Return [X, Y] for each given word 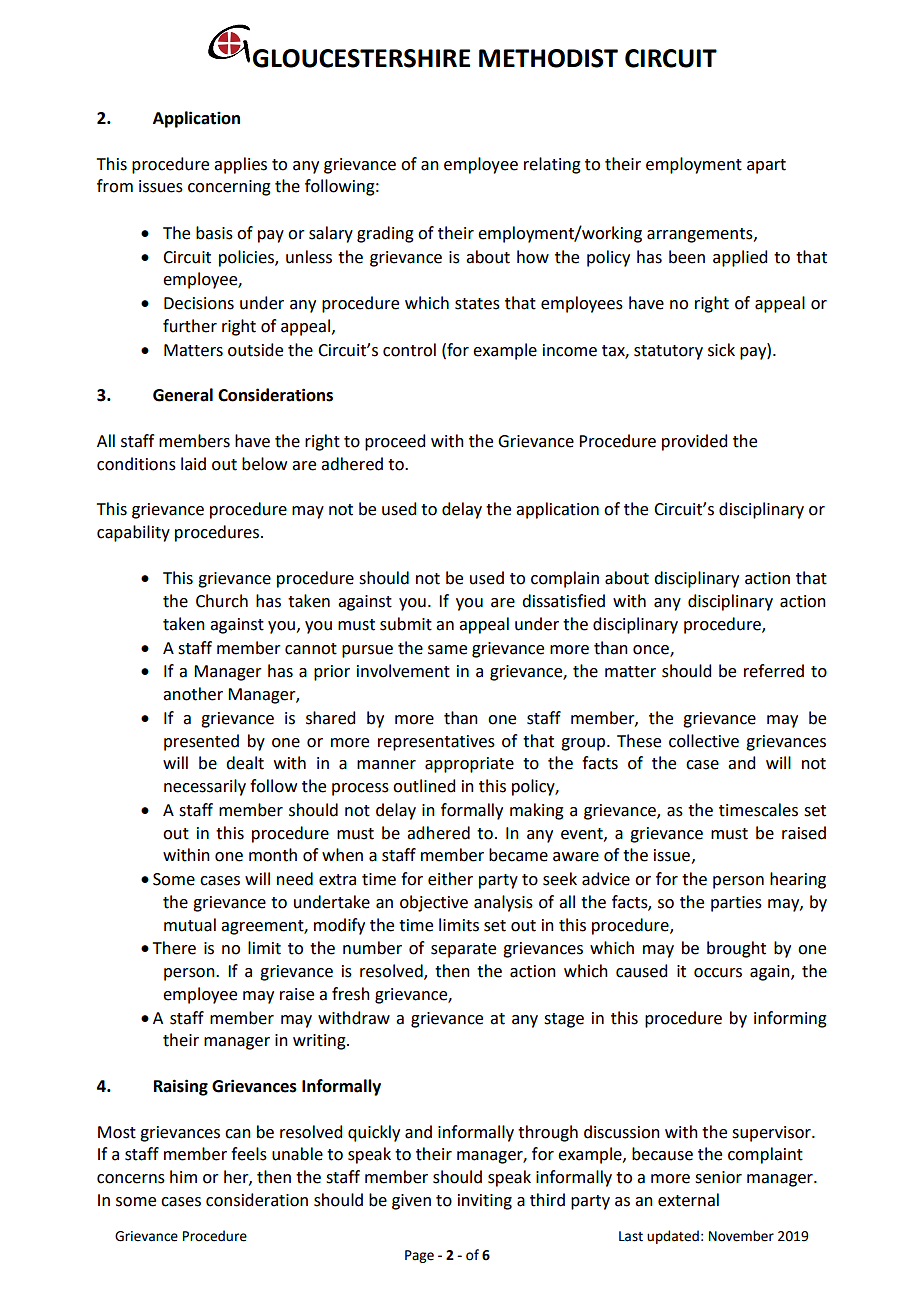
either [450, 879]
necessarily [205, 787]
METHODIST [548, 58]
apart [766, 166]
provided [694, 442]
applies [240, 165]
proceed [395, 442]
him [183, 1176]
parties [736, 904]
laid [193, 464]
